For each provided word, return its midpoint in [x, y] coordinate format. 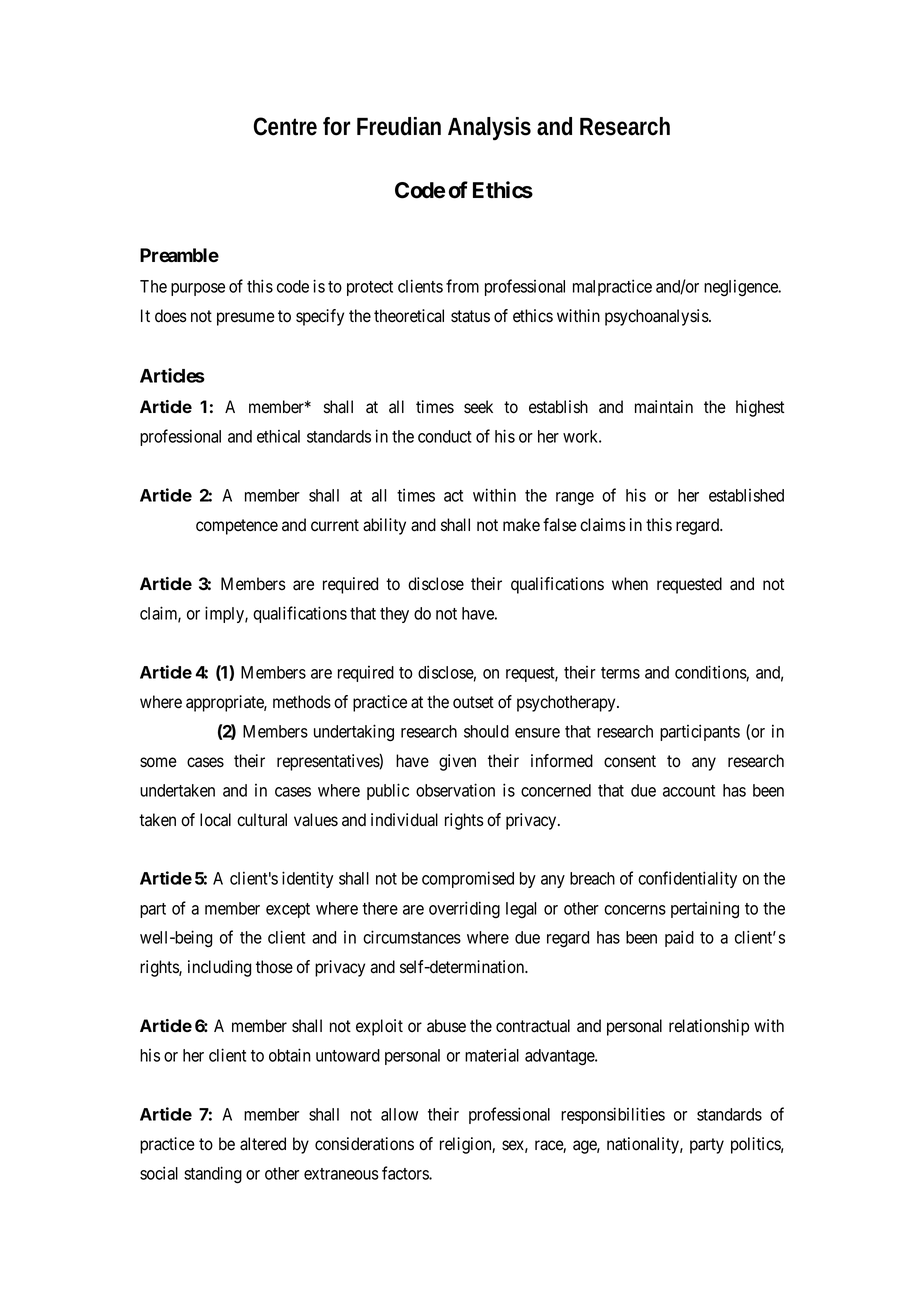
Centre [285, 126]
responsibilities [613, 1115]
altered [263, 1144]
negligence [742, 288]
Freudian [399, 126]
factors [406, 1173]
